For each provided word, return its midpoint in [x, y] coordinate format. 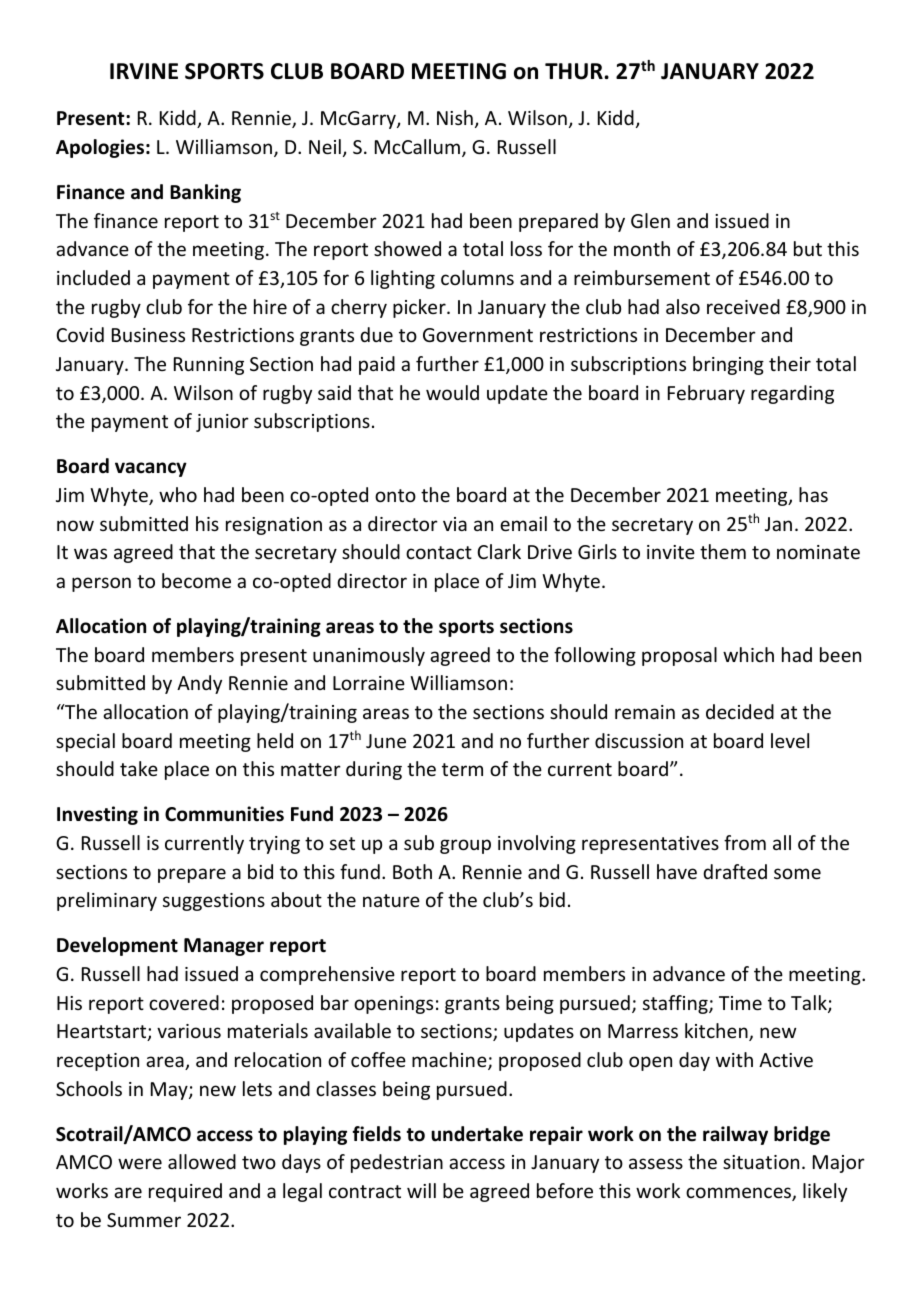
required [185, 1192]
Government [478, 335]
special [85, 742]
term [462, 769]
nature [391, 900]
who [178, 494]
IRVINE [144, 71]
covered [184, 1002]
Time [740, 1003]
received [743, 306]
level [790, 740]
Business [148, 335]
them [723, 551]
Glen [650, 220]
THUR [575, 71]
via [455, 524]
